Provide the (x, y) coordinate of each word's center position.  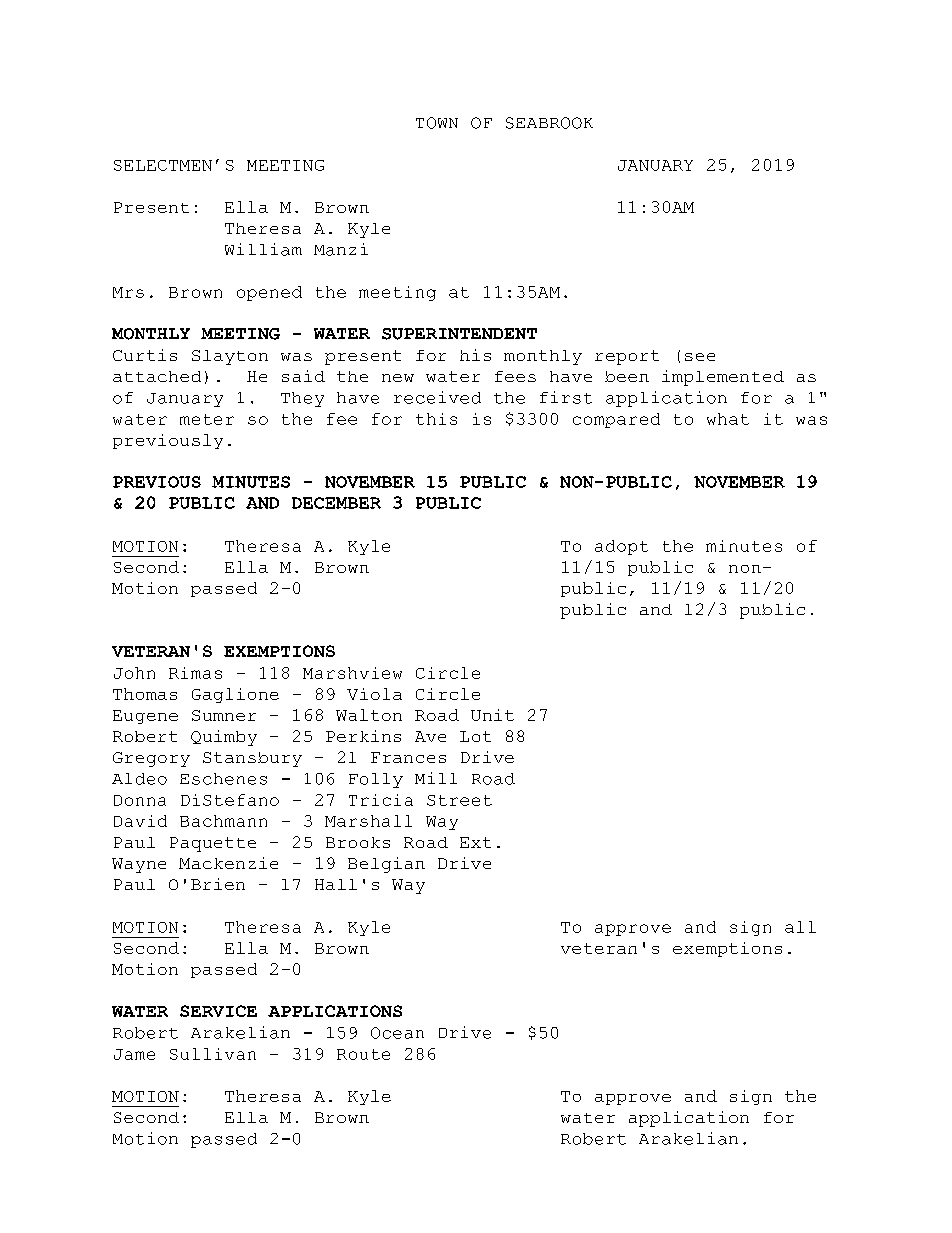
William (263, 249)
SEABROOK (549, 123)
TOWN (437, 123)
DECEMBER (336, 503)
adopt (621, 547)
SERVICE (218, 1011)
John (134, 673)
